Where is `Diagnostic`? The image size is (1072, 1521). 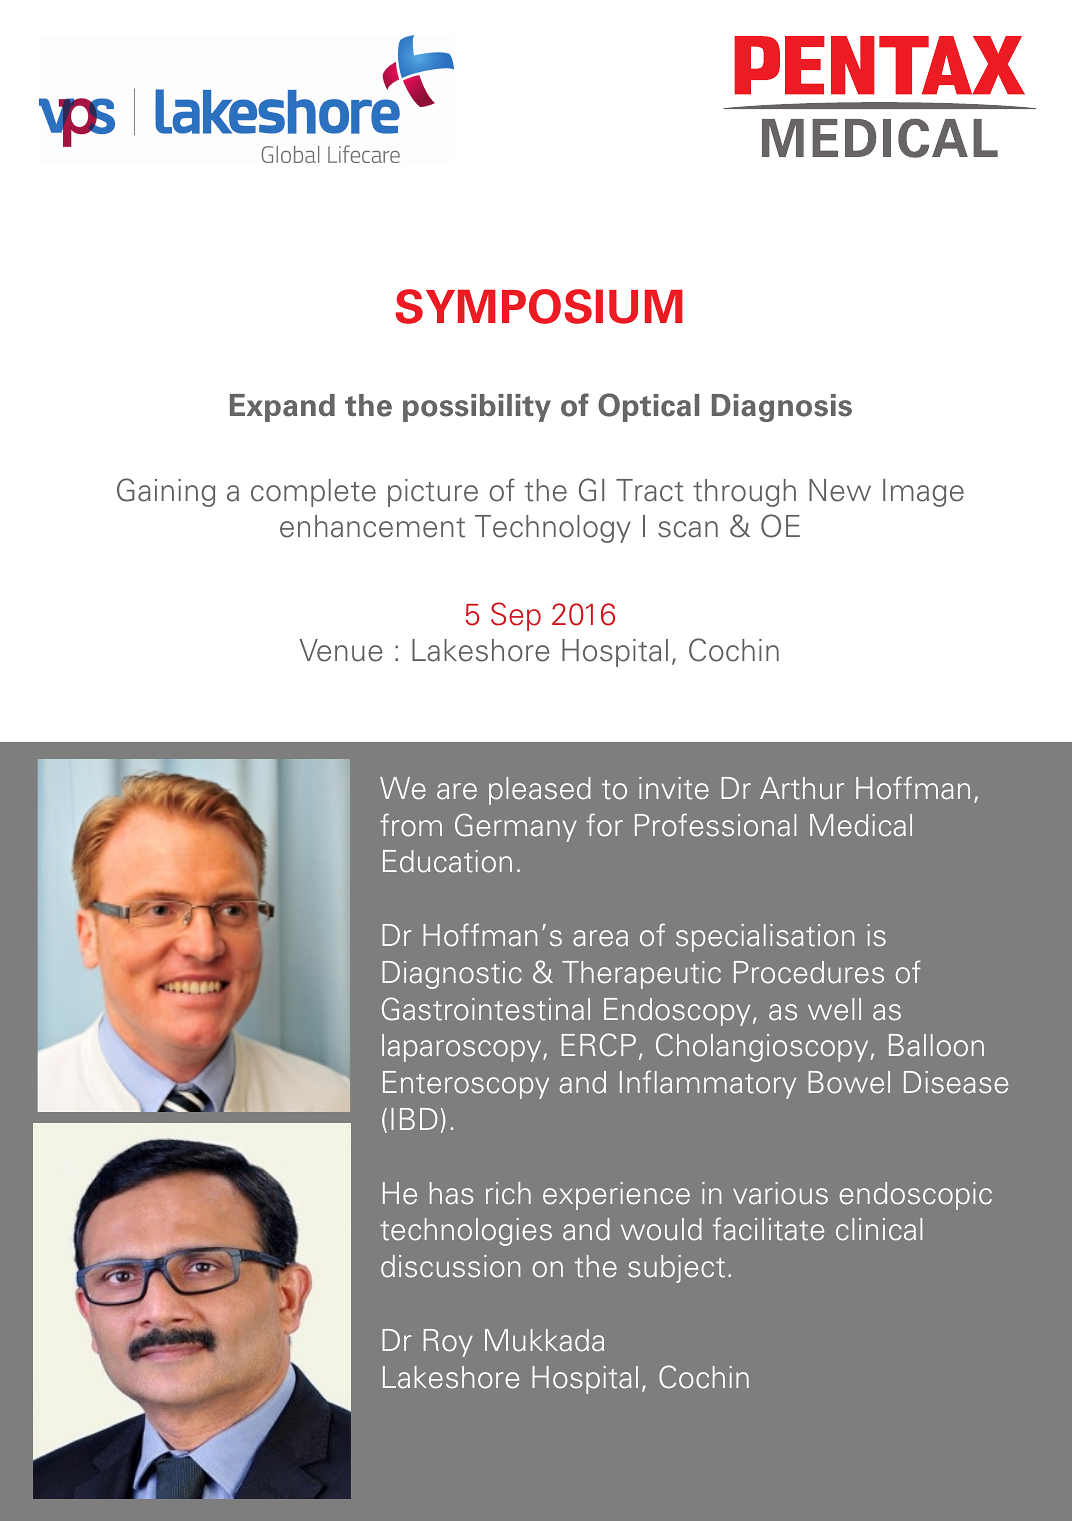 Diagnostic is located at coordinates (452, 975).
